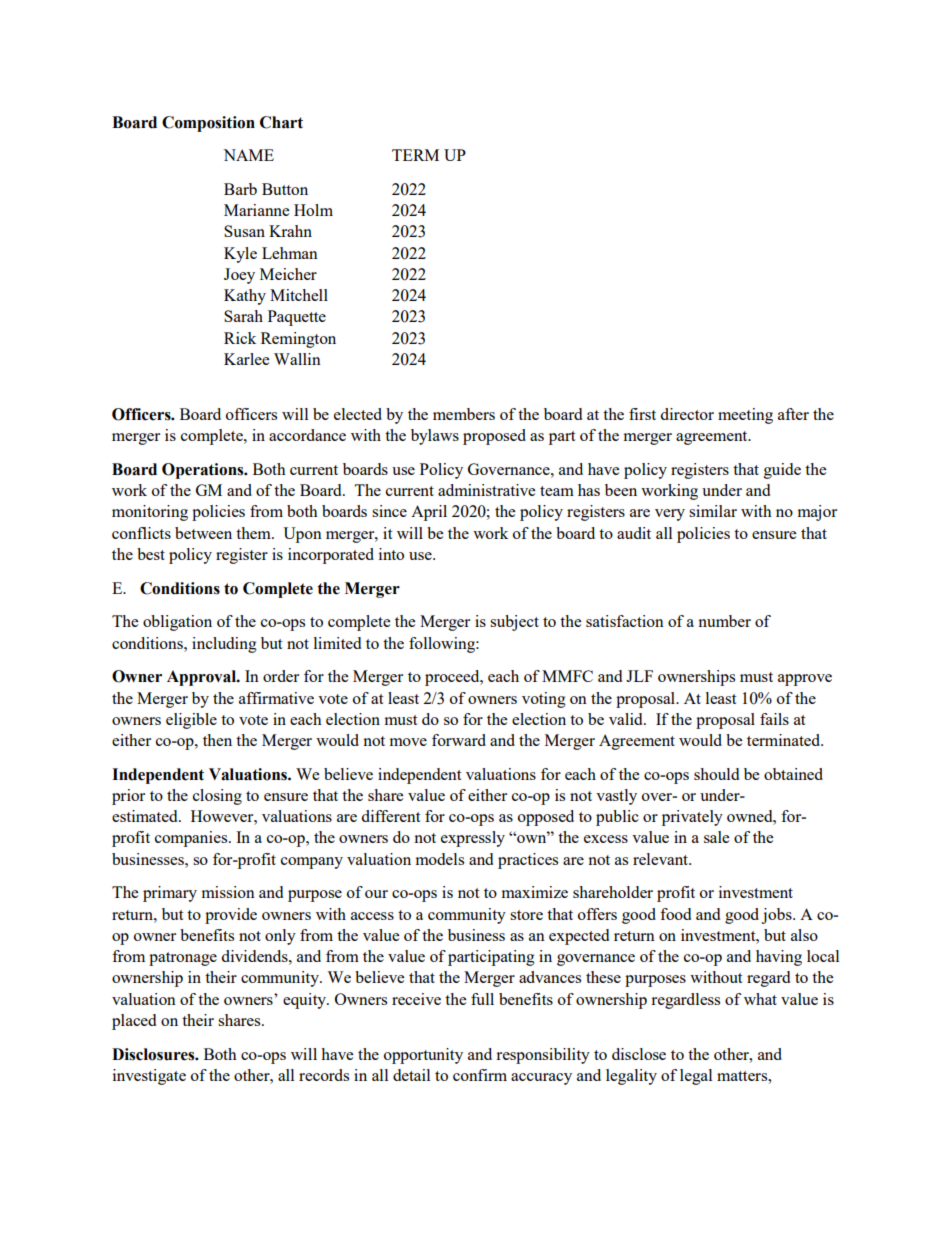  What do you see at coordinates (514, 623) in the screenshot?
I see `subject` at bounding box center [514, 623].
